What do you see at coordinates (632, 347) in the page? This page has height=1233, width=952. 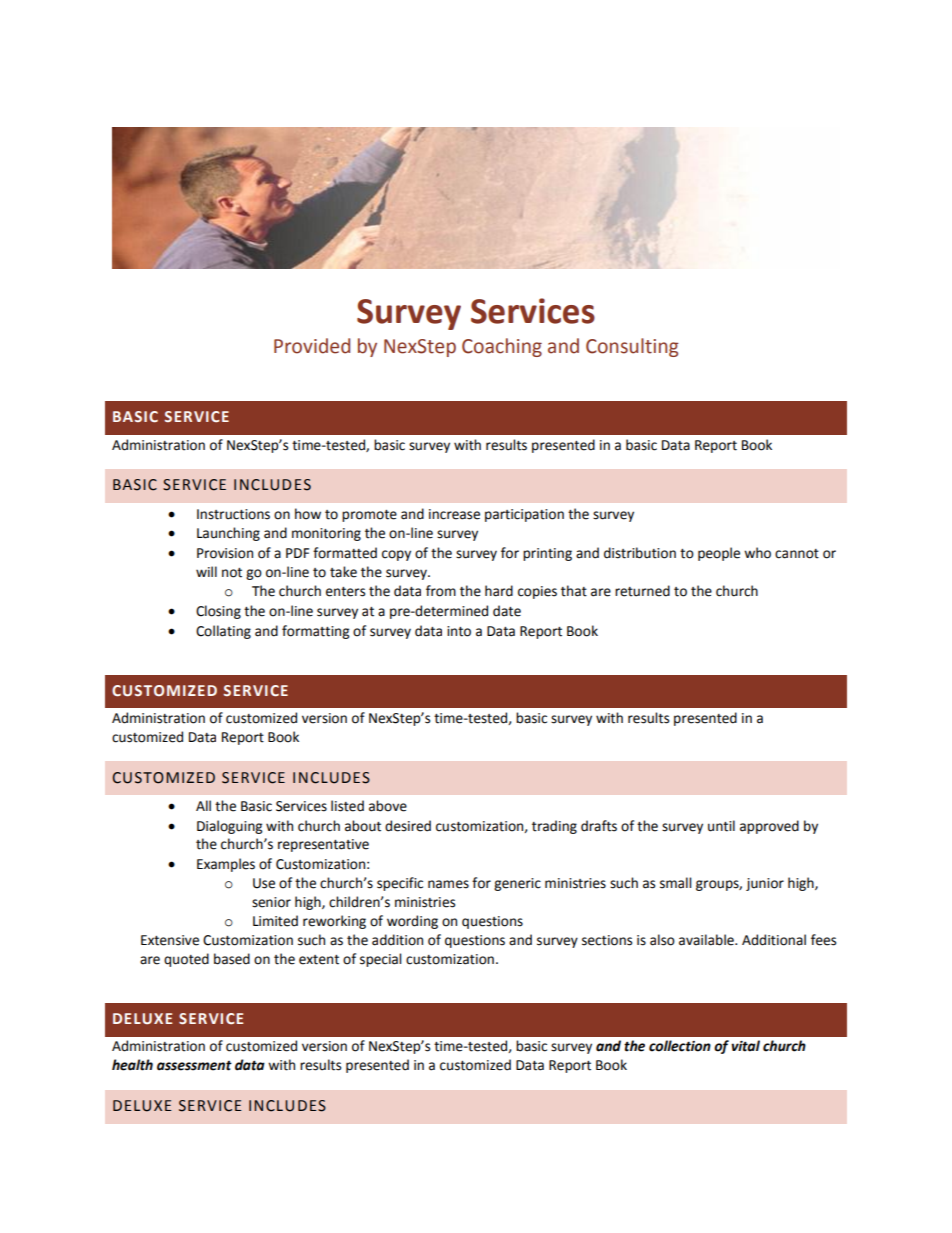 I see `Consulting` at bounding box center [632, 347].
